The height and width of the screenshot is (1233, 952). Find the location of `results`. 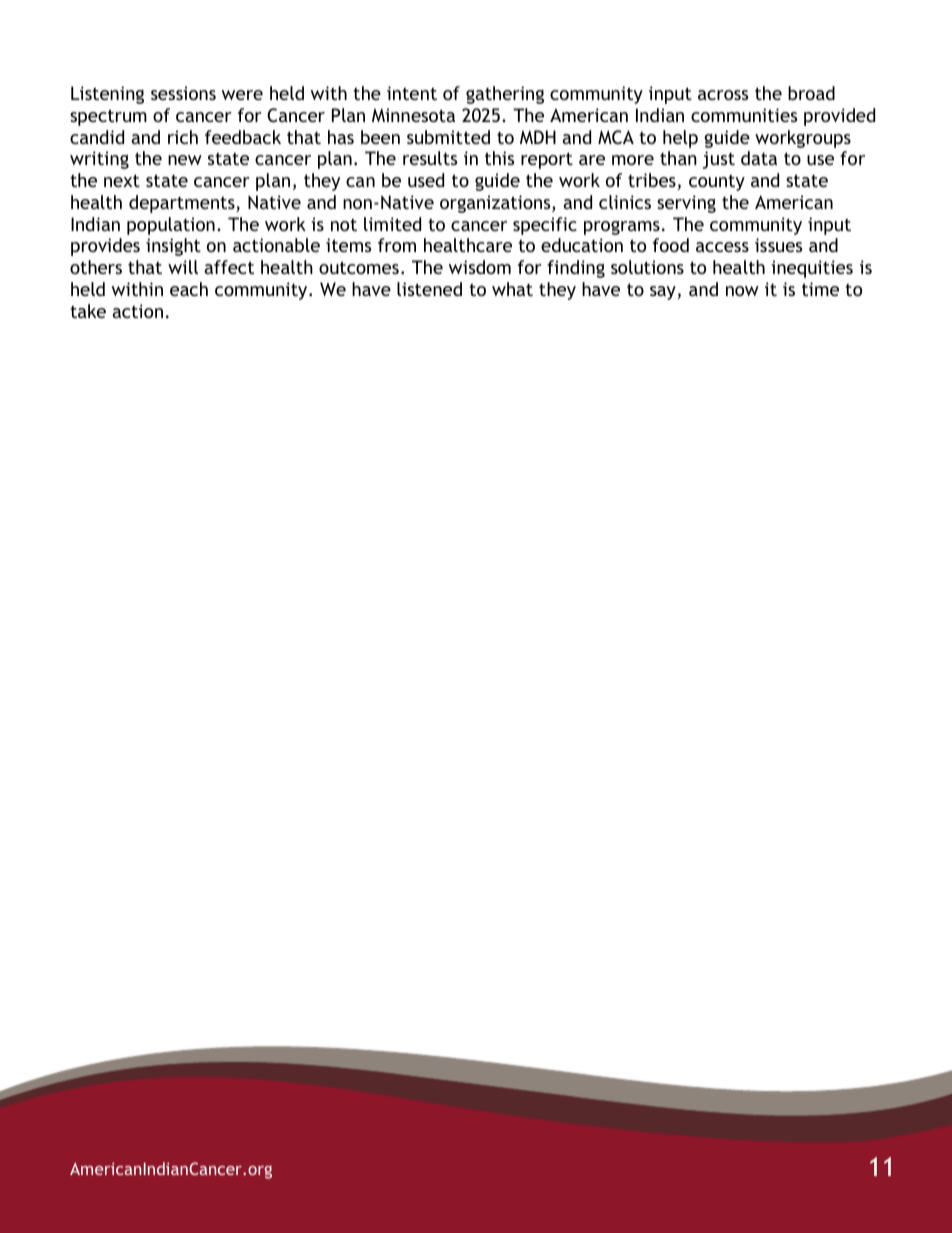

results is located at coordinates (430, 158).
